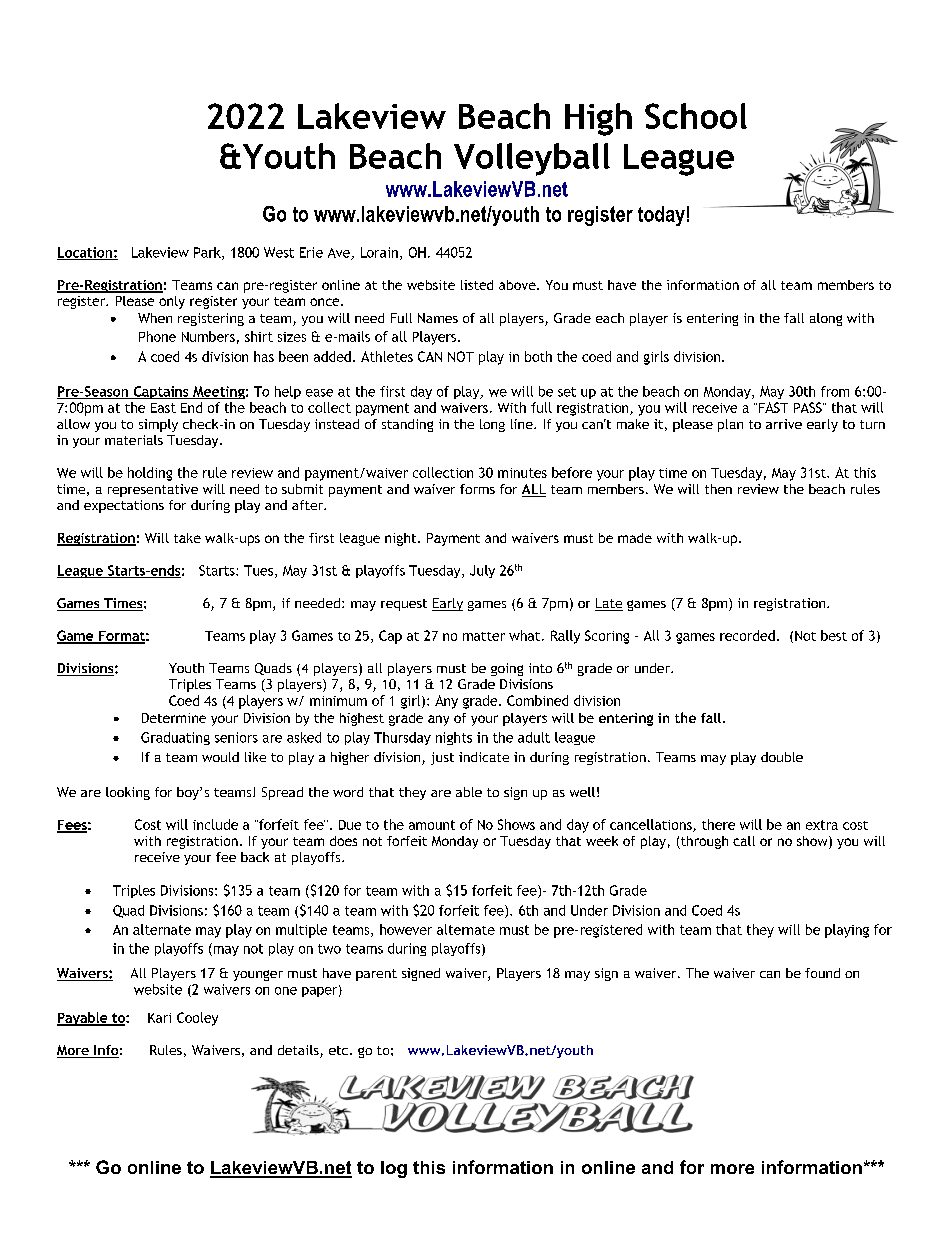 Image resolution: width=952 pixels, height=1233 pixels. What do you see at coordinates (174, 718) in the page?
I see `Determine` at bounding box center [174, 718].
